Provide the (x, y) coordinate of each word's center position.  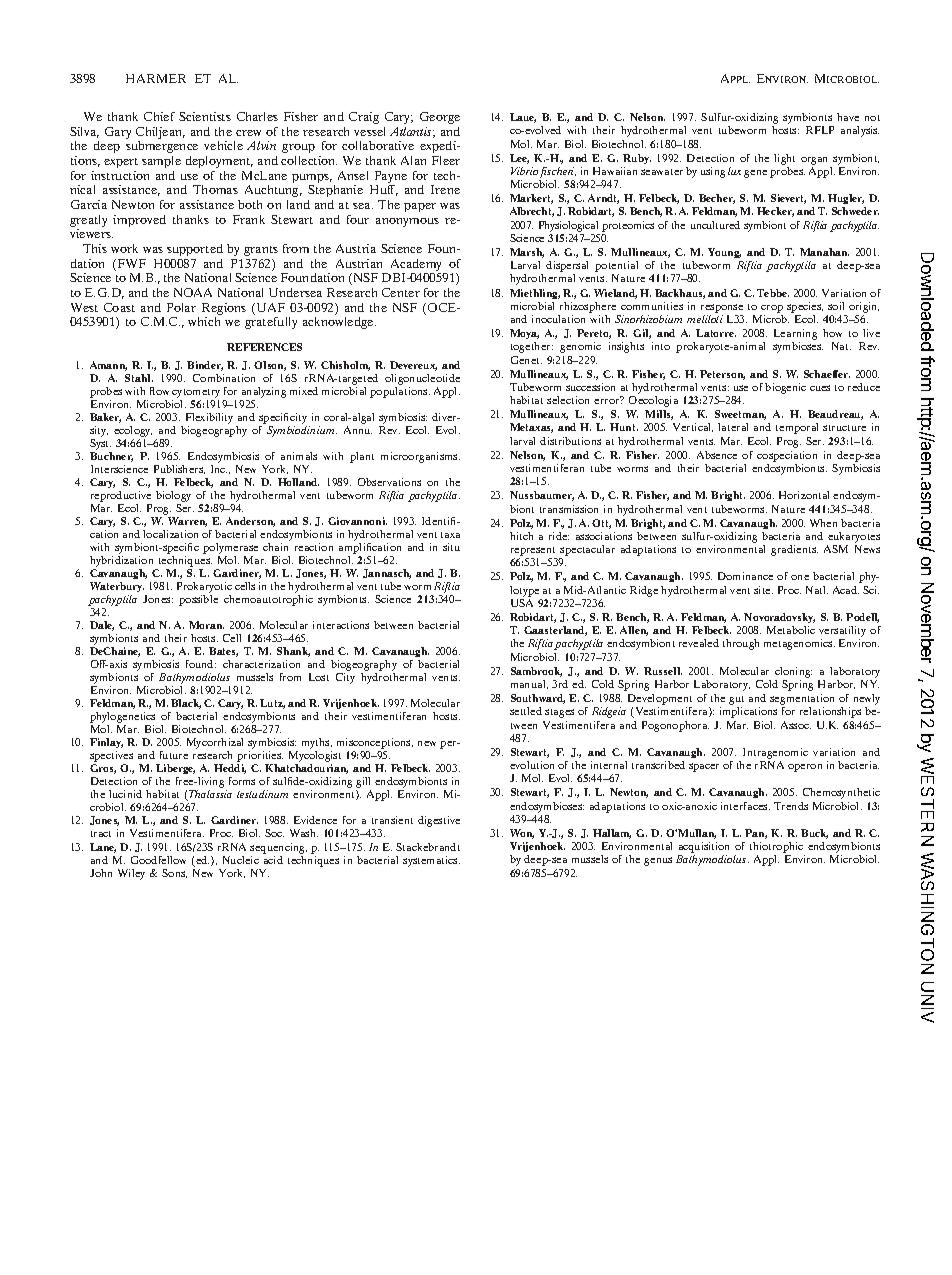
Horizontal (804, 495)
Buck (814, 834)
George (440, 118)
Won (522, 834)
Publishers (179, 469)
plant (362, 457)
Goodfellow (158, 860)
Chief (159, 116)
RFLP (820, 130)
